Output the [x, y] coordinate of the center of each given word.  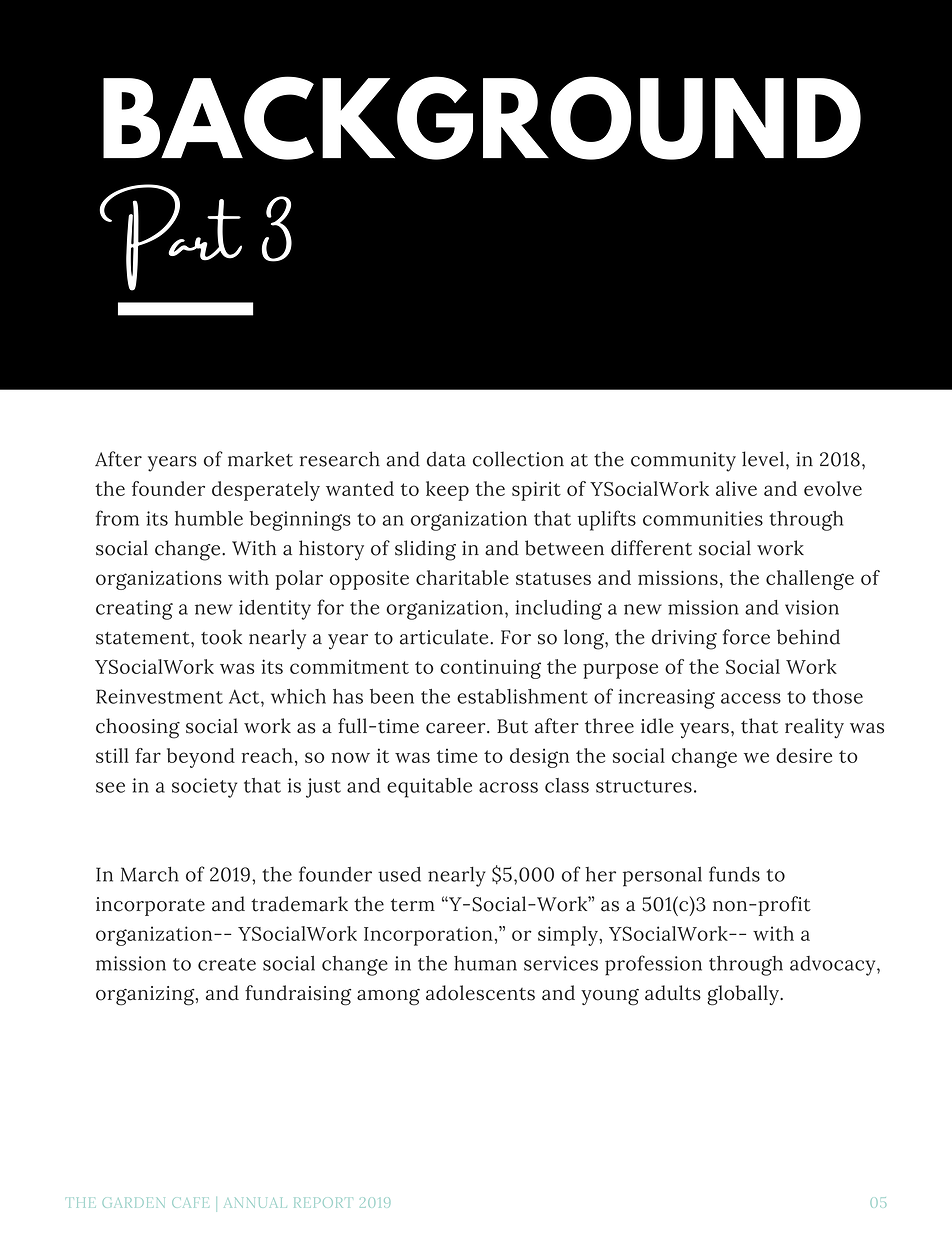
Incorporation [428, 936]
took [221, 637]
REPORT [321, 1203]
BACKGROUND [482, 118]
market [260, 459]
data [446, 459]
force [746, 637]
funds [734, 874]
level [763, 459]
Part [170, 237]
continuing [490, 669]
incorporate [150, 906]
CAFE [190, 1203]
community [683, 462]
